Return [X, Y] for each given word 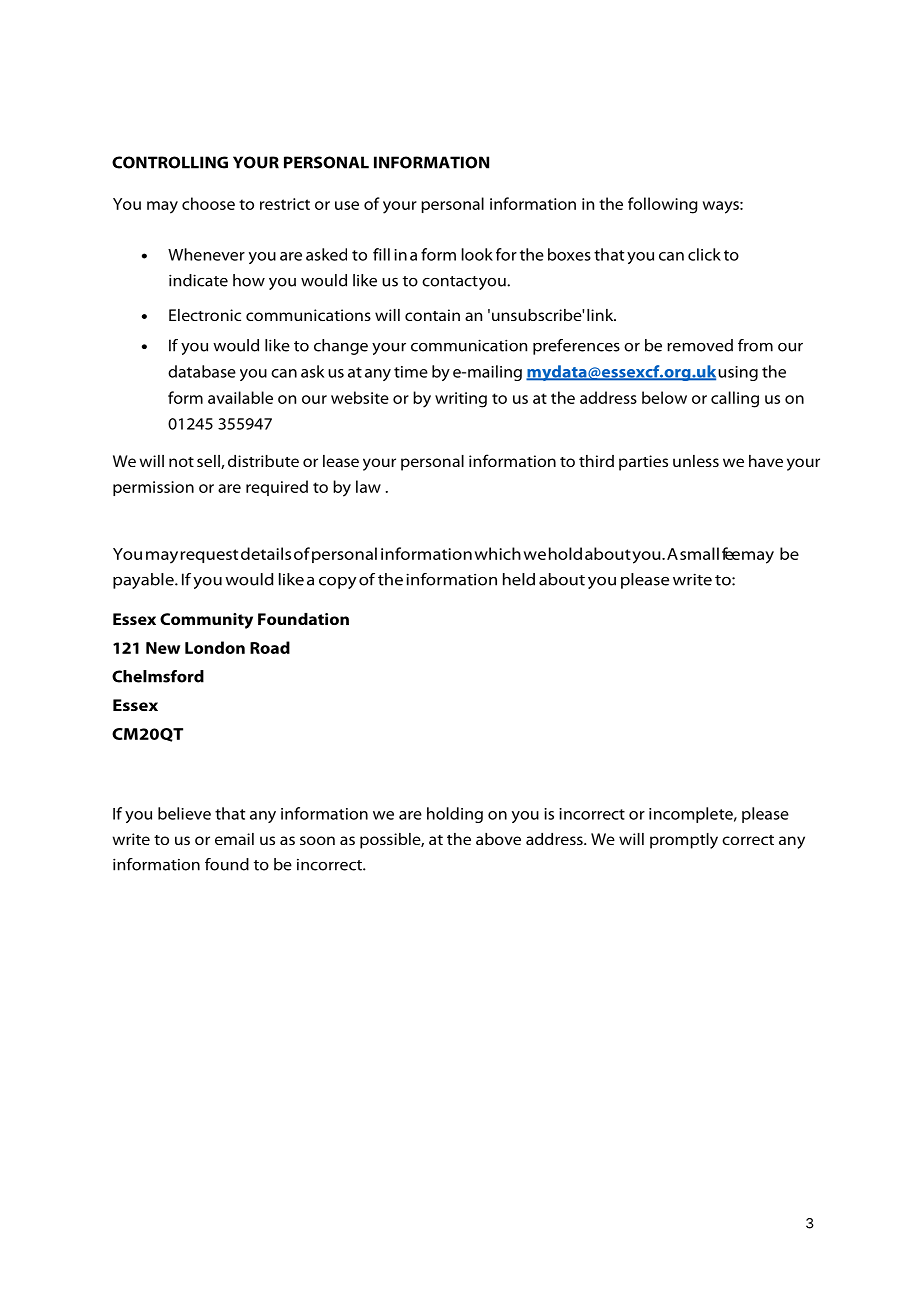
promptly [684, 841]
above [498, 839]
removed [700, 345]
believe [184, 813]
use [347, 205]
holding [455, 815]
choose [208, 203]
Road [270, 647]
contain [432, 315]
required [277, 488]
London [215, 647]
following [663, 205]
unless [696, 461]
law [368, 486]
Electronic [205, 315]
